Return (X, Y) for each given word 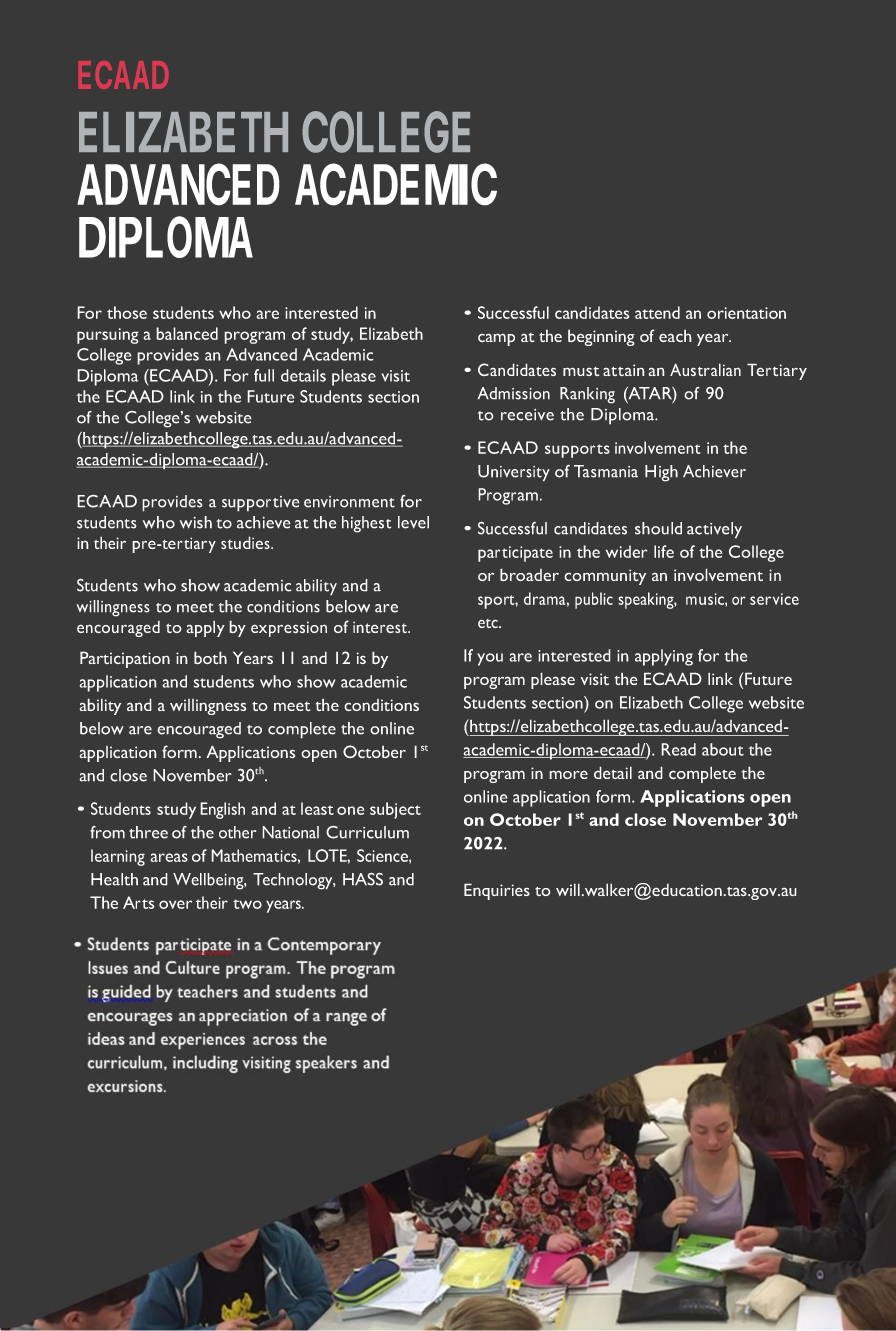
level (413, 522)
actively (714, 530)
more (568, 774)
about (723, 749)
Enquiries (497, 891)
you (490, 659)
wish (195, 522)
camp (496, 339)
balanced (187, 333)
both (210, 658)
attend (657, 312)
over (175, 904)
